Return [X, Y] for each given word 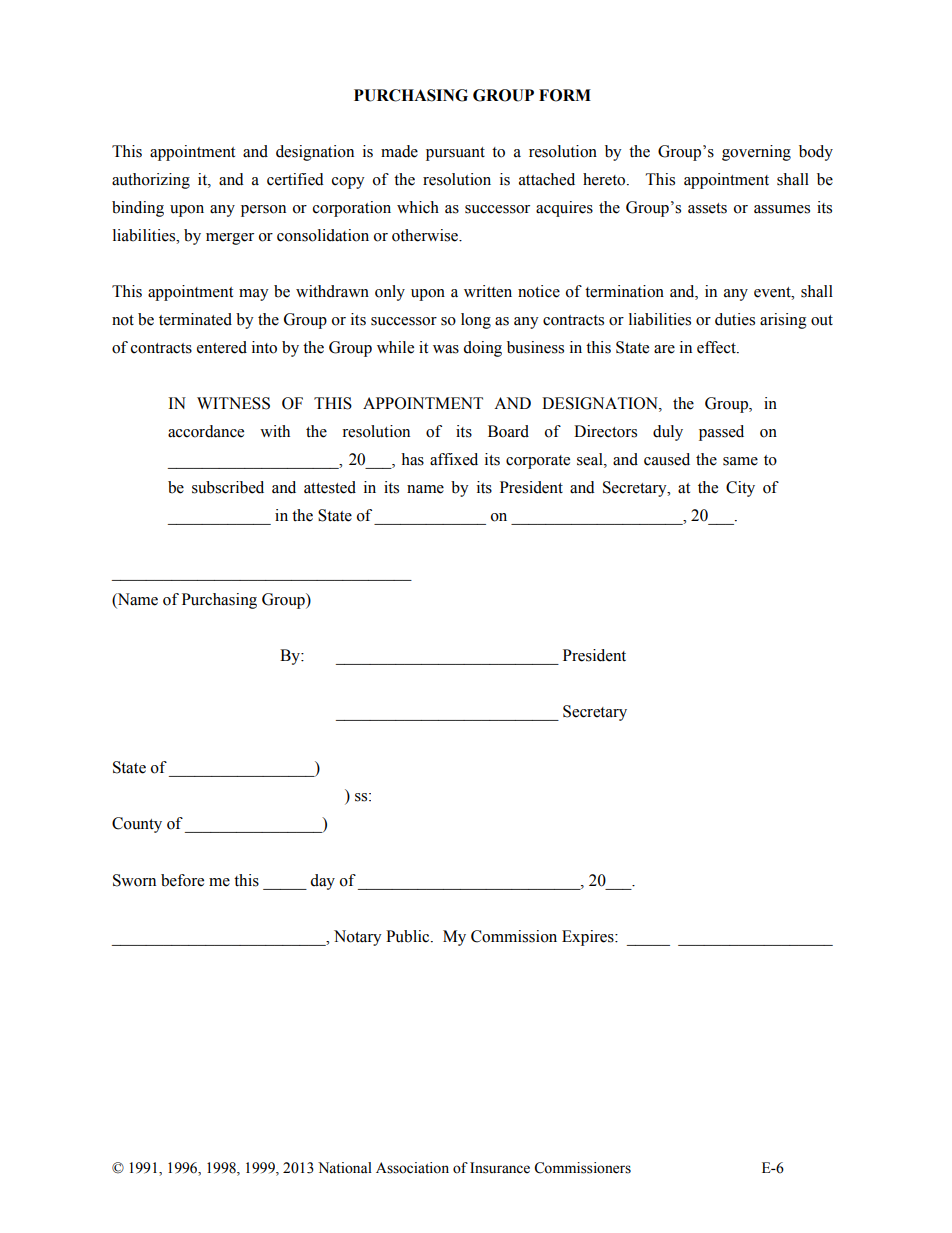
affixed [454, 459]
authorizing [151, 181]
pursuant [455, 154]
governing [756, 153]
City [740, 489]
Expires [589, 938]
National [345, 1168]
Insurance [500, 1168]
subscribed [228, 487]
